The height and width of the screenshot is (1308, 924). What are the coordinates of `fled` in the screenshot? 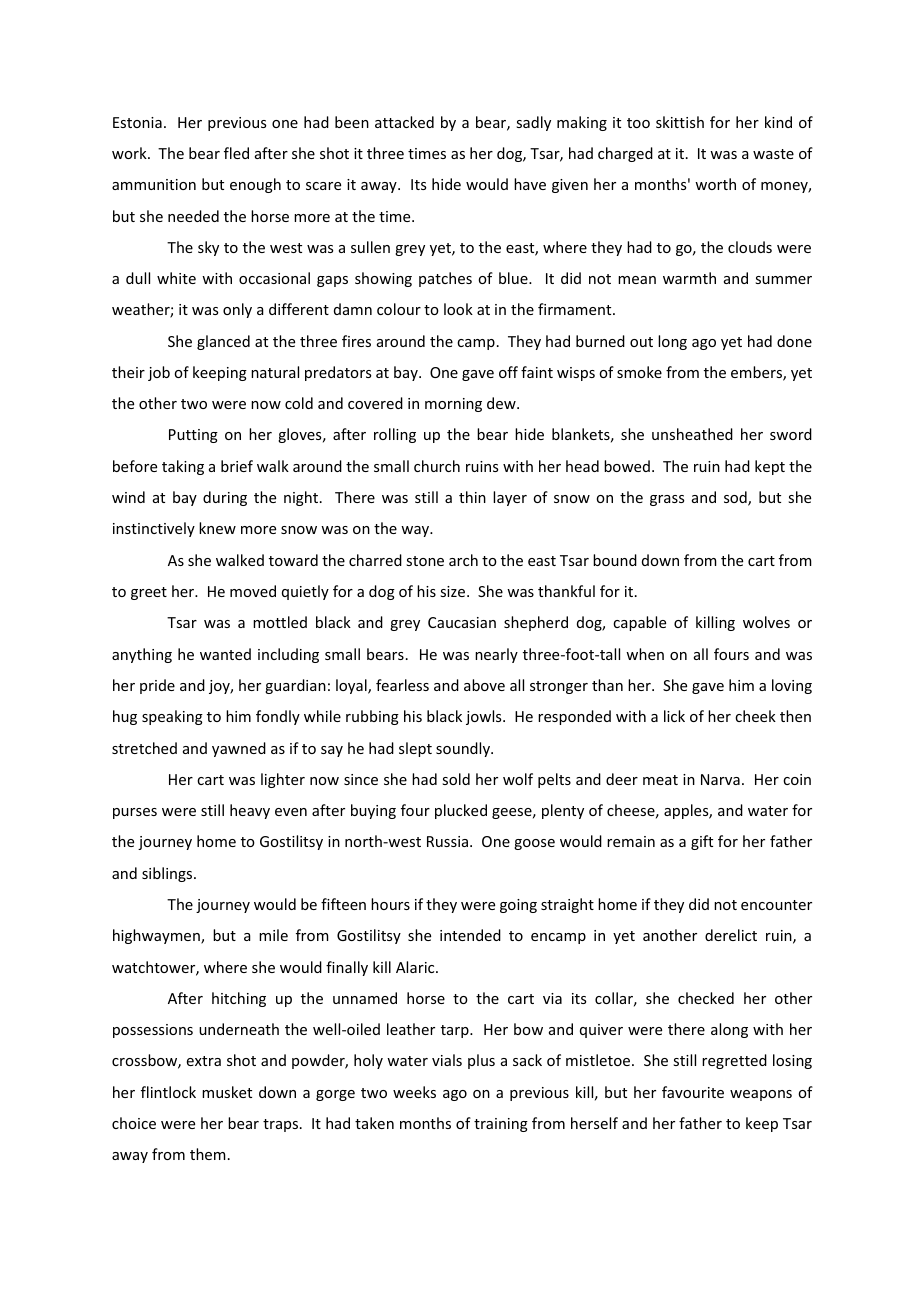 It's located at (236, 153).
